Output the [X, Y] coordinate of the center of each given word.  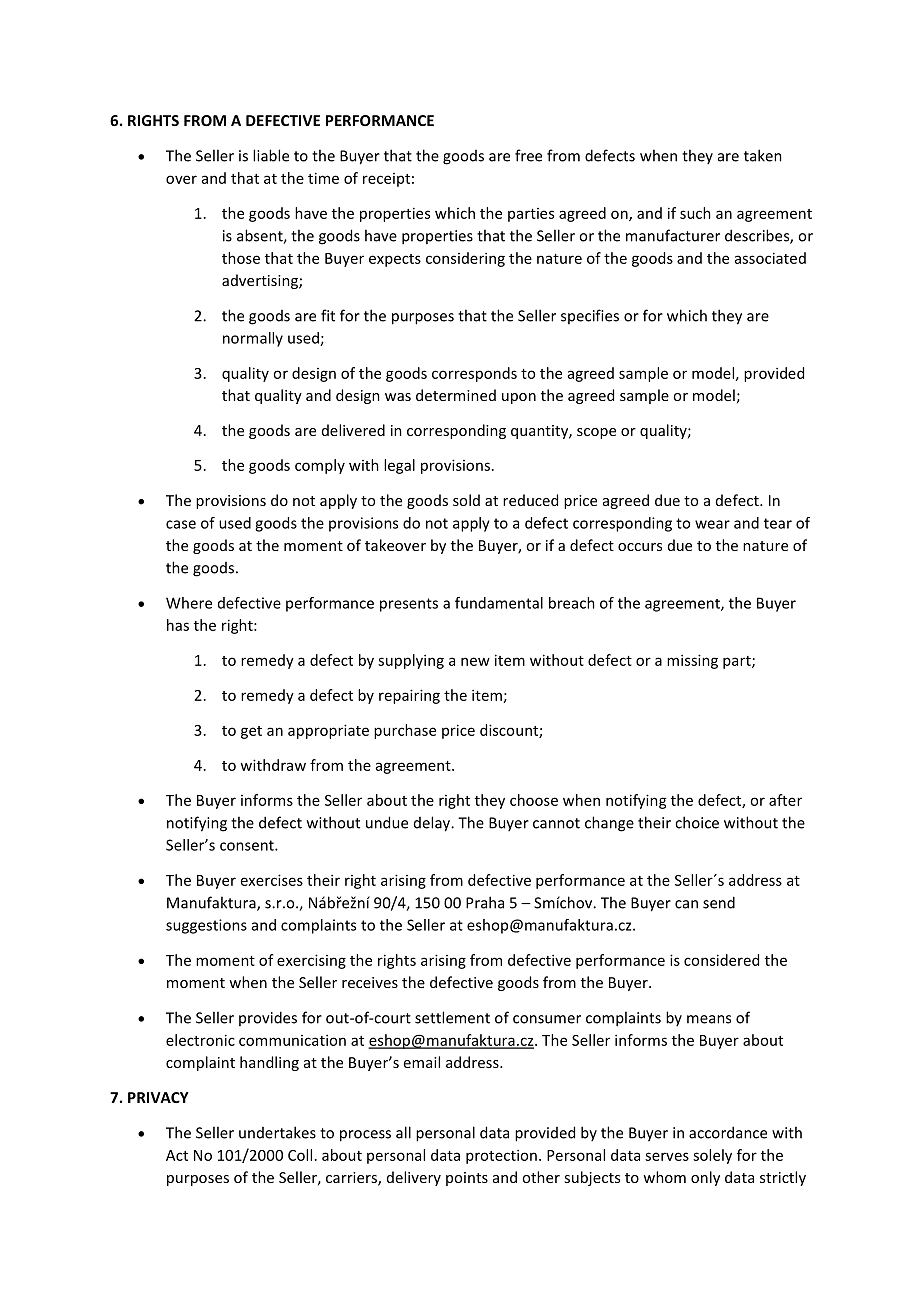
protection [501, 1156]
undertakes [277, 1132]
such [695, 213]
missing [692, 661]
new [475, 661]
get [251, 732]
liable [271, 155]
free [528, 155]
